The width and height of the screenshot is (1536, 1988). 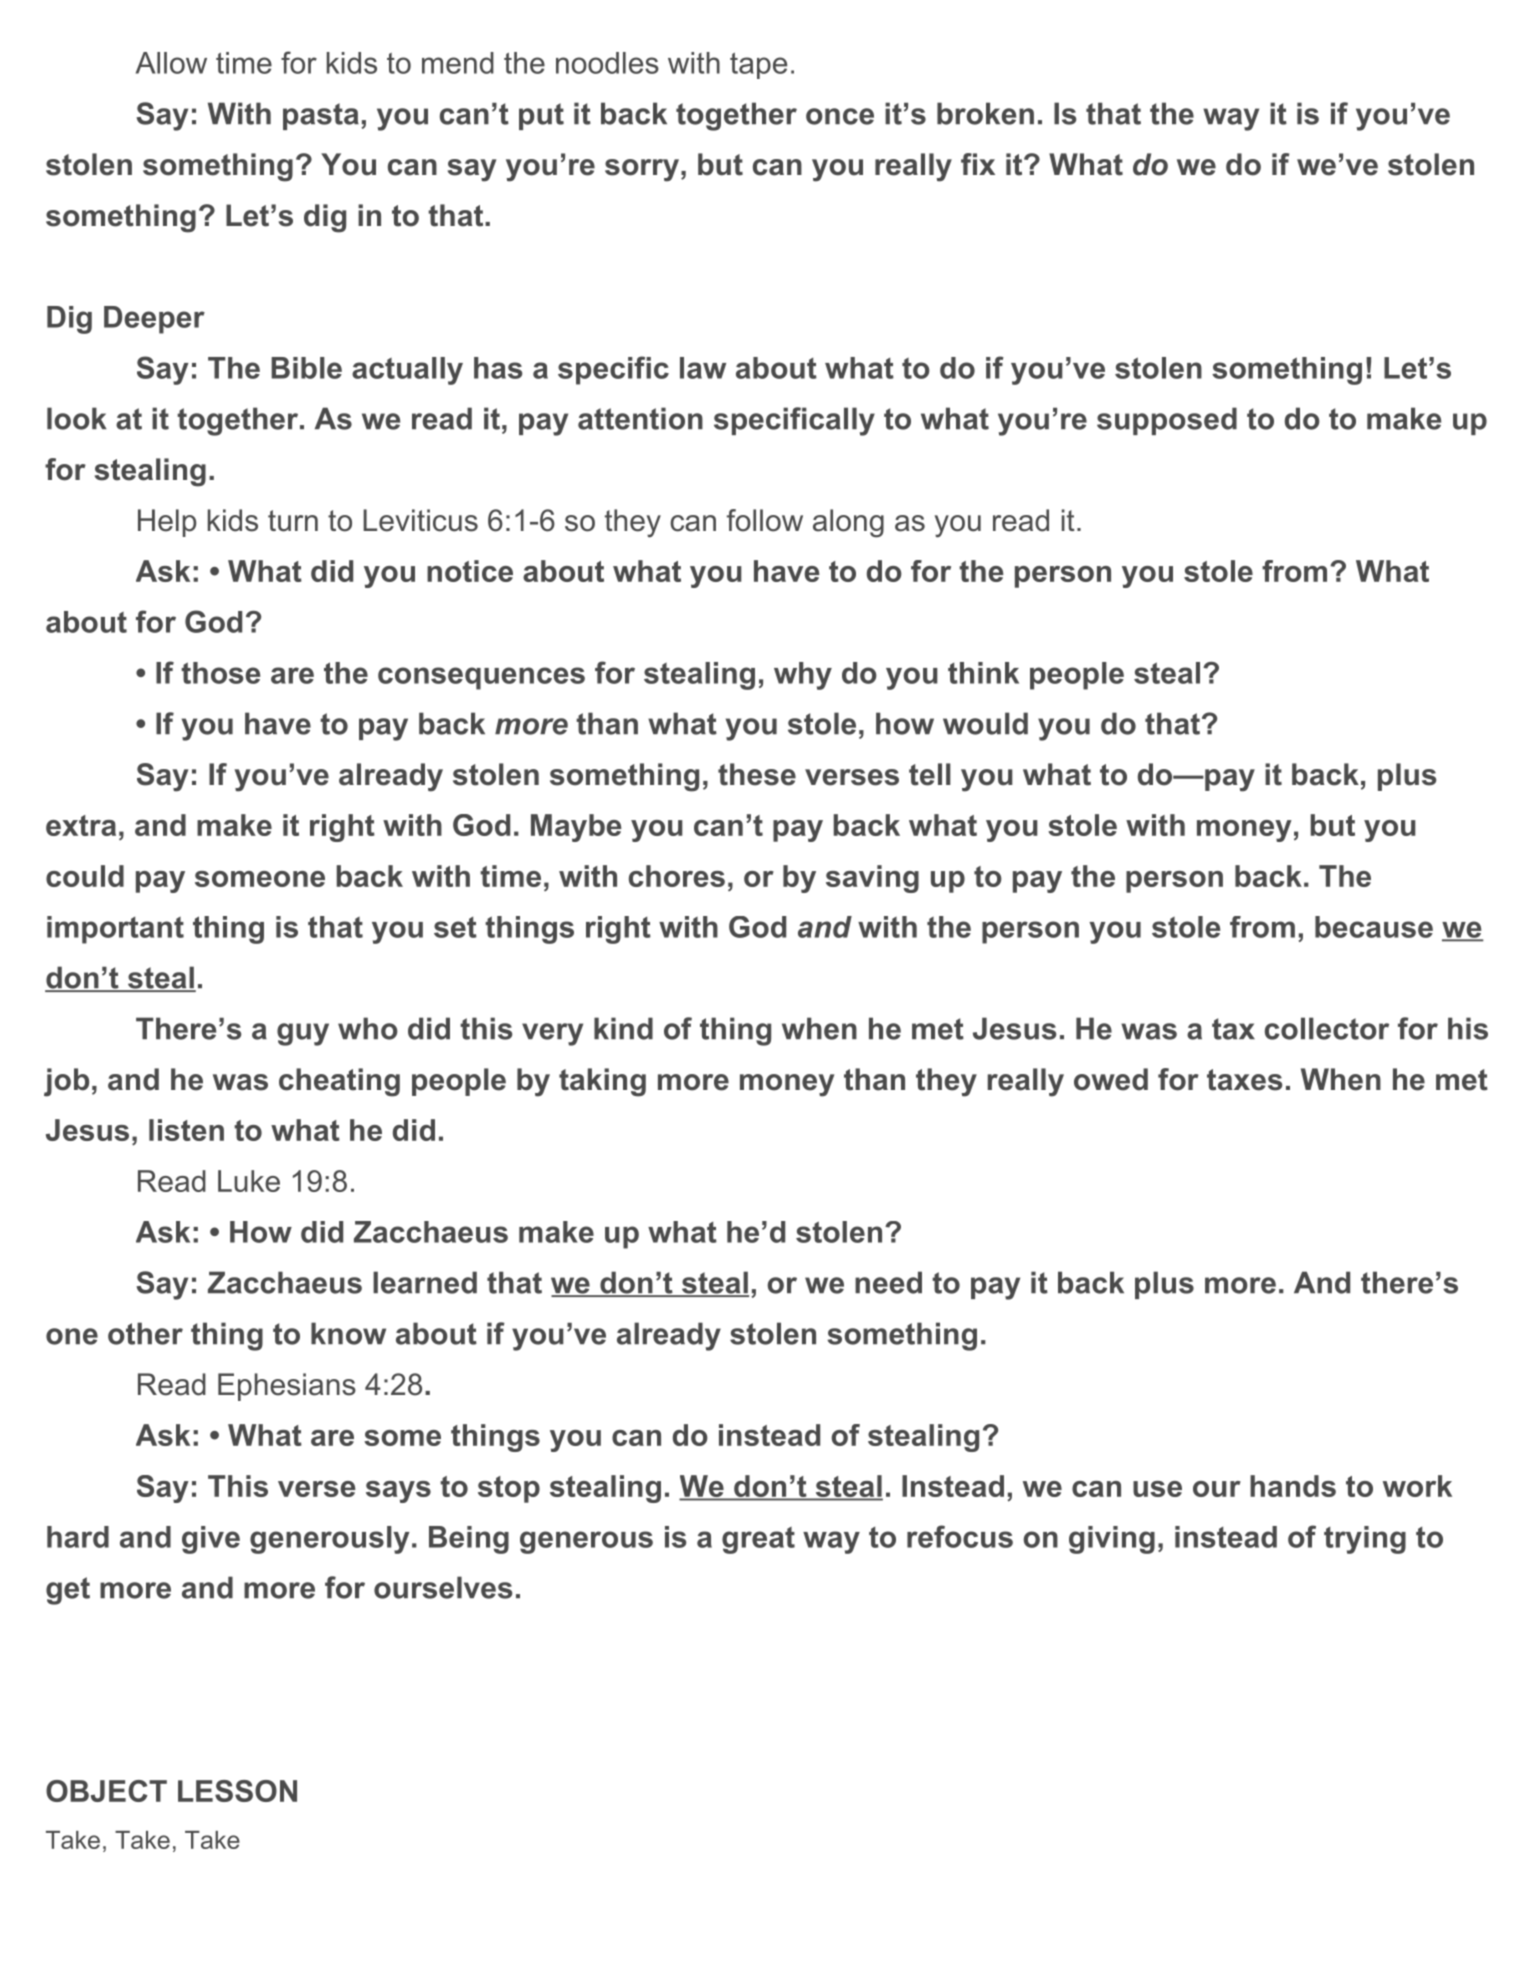 I want to click on need, so click(x=888, y=1282).
